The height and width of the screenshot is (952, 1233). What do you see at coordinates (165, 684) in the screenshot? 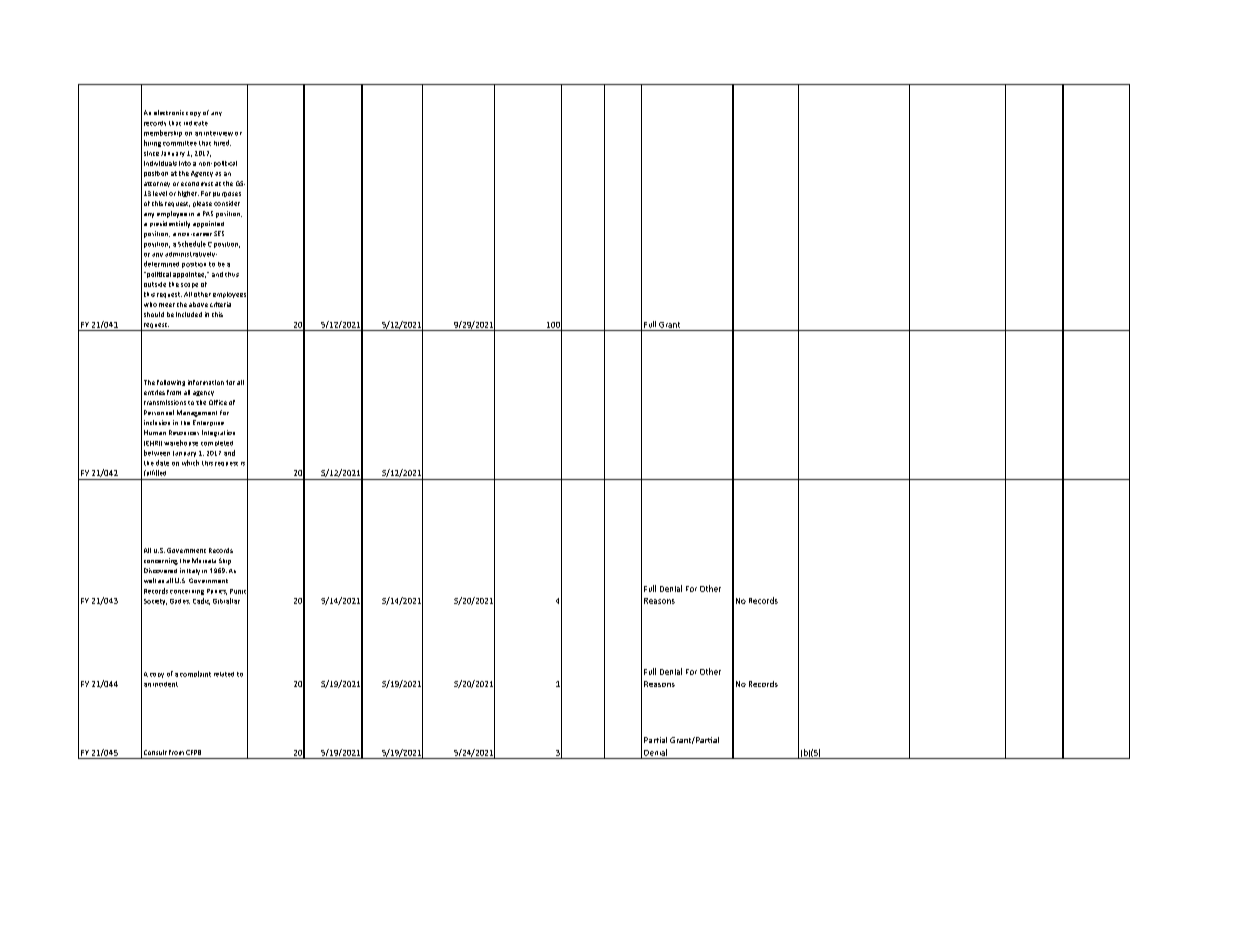
I see `incident` at bounding box center [165, 684].
